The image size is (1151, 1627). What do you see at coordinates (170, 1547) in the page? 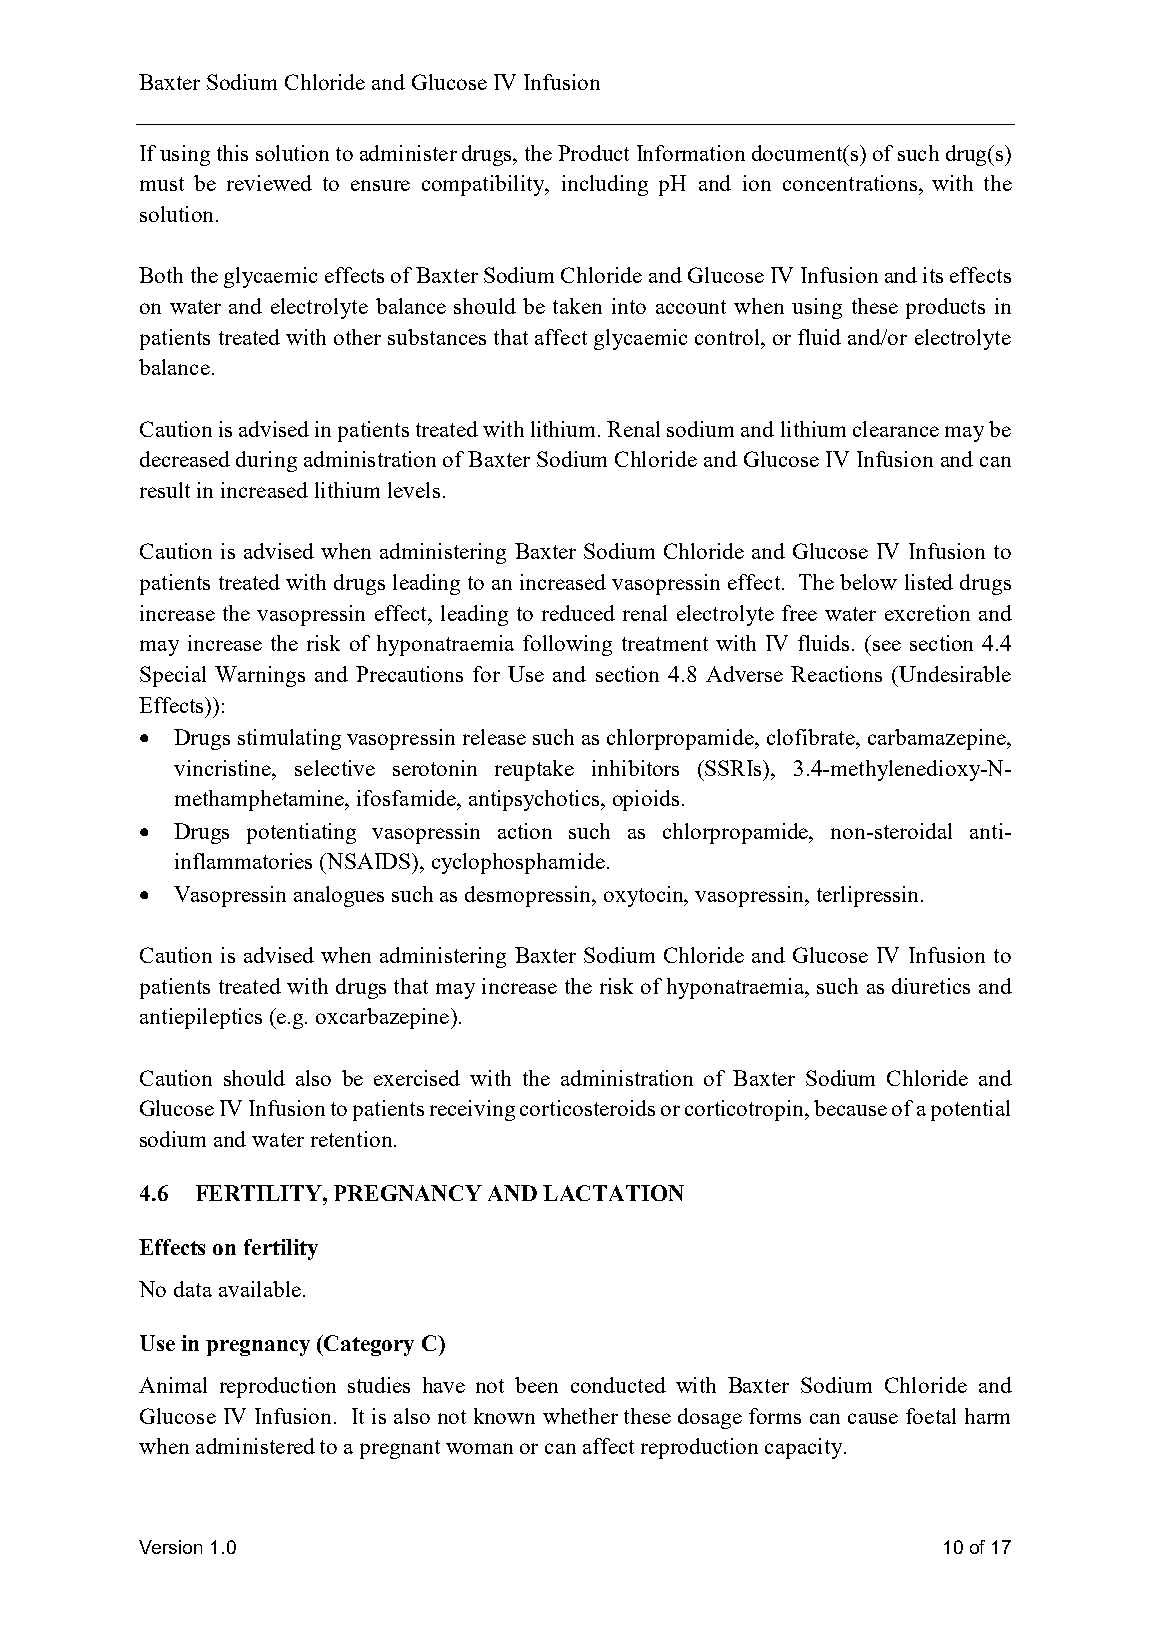
I see `Version` at bounding box center [170, 1547].
